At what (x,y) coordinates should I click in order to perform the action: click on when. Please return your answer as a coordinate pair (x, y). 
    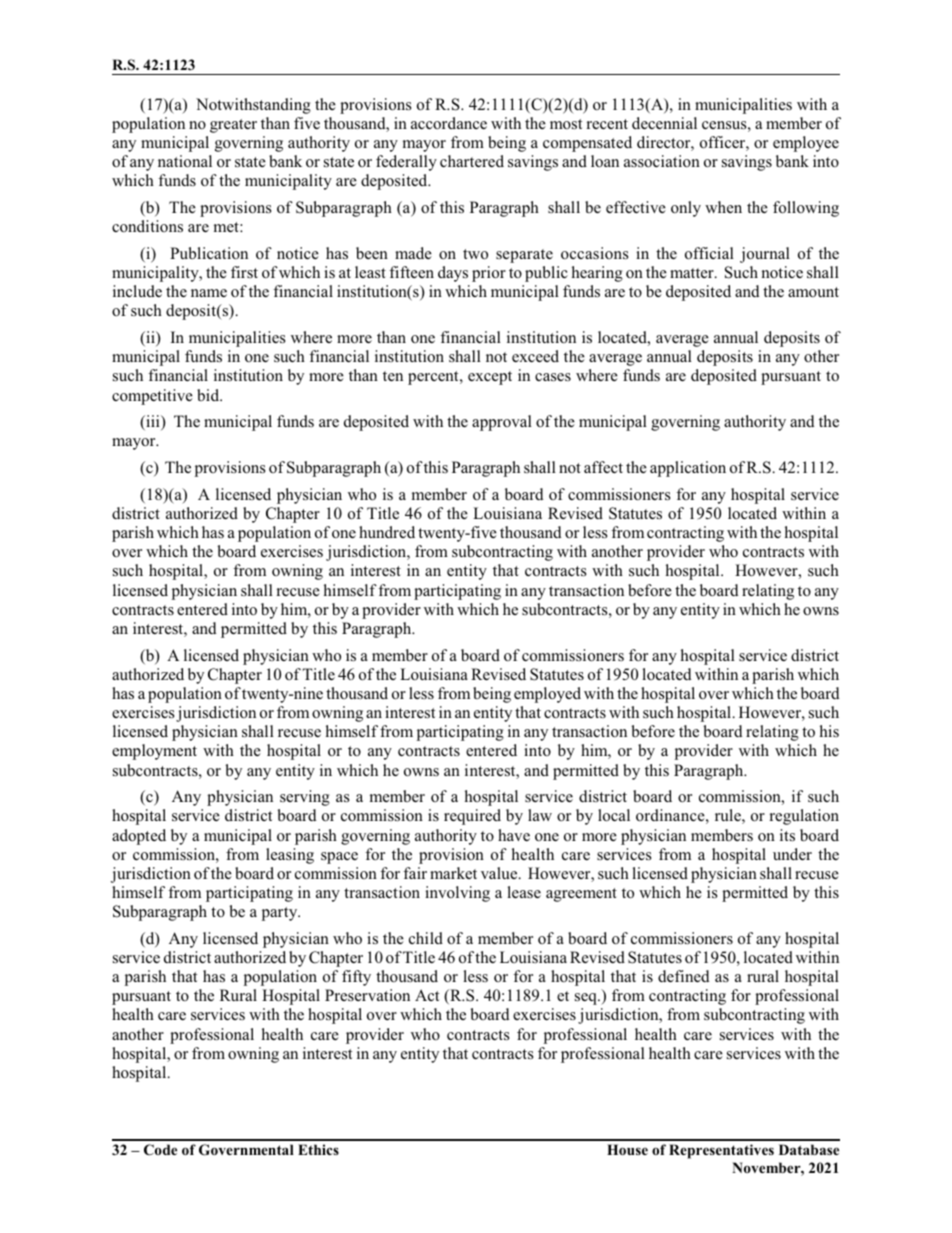
    Looking at the image, I should click on (723, 207).
